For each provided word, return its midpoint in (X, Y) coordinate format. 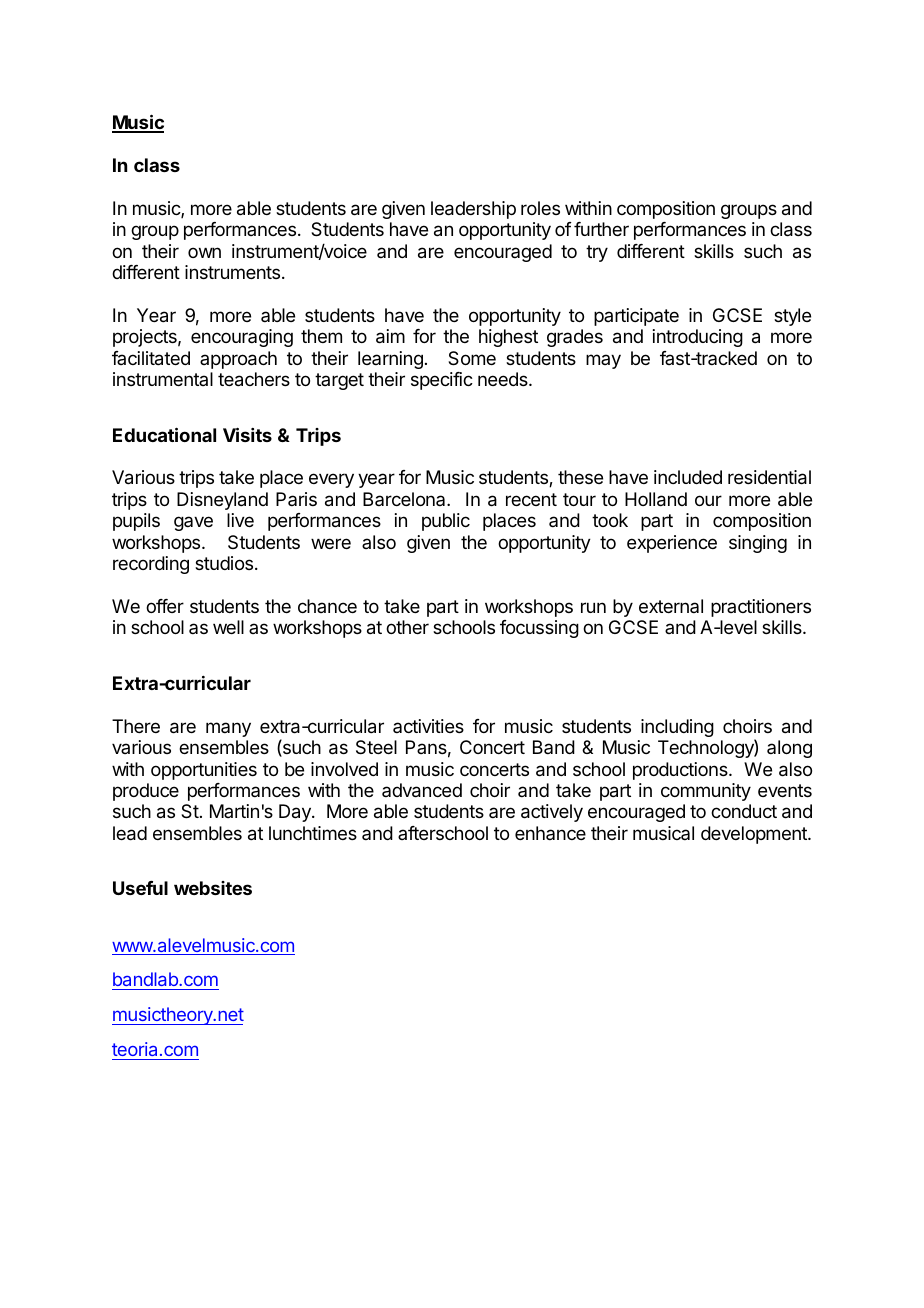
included (688, 477)
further (601, 229)
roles (540, 208)
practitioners (761, 608)
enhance (550, 833)
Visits (247, 434)
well (228, 627)
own (204, 252)
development (755, 835)
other (407, 627)
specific (442, 381)
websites (213, 888)
